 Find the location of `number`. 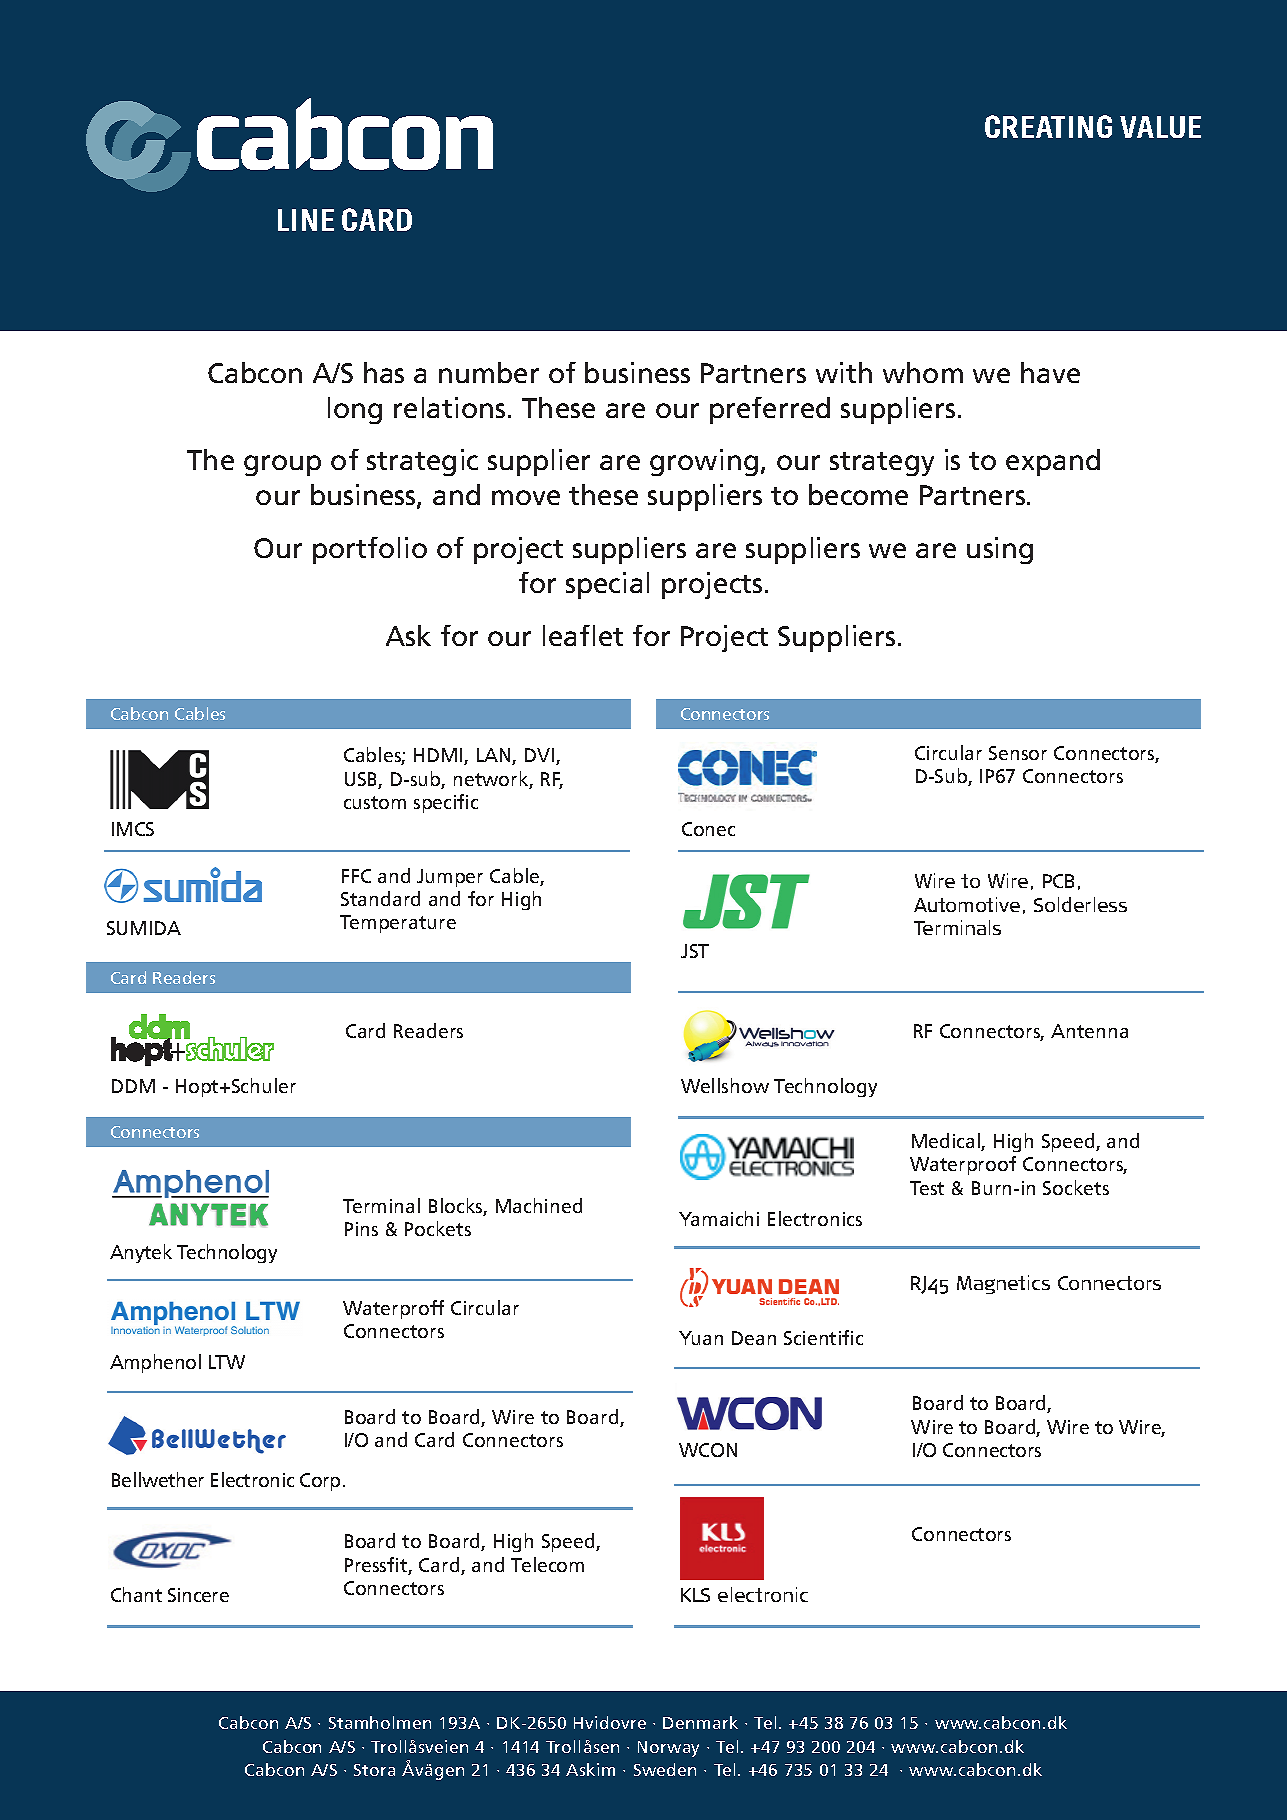

number is located at coordinates (489, 372).
